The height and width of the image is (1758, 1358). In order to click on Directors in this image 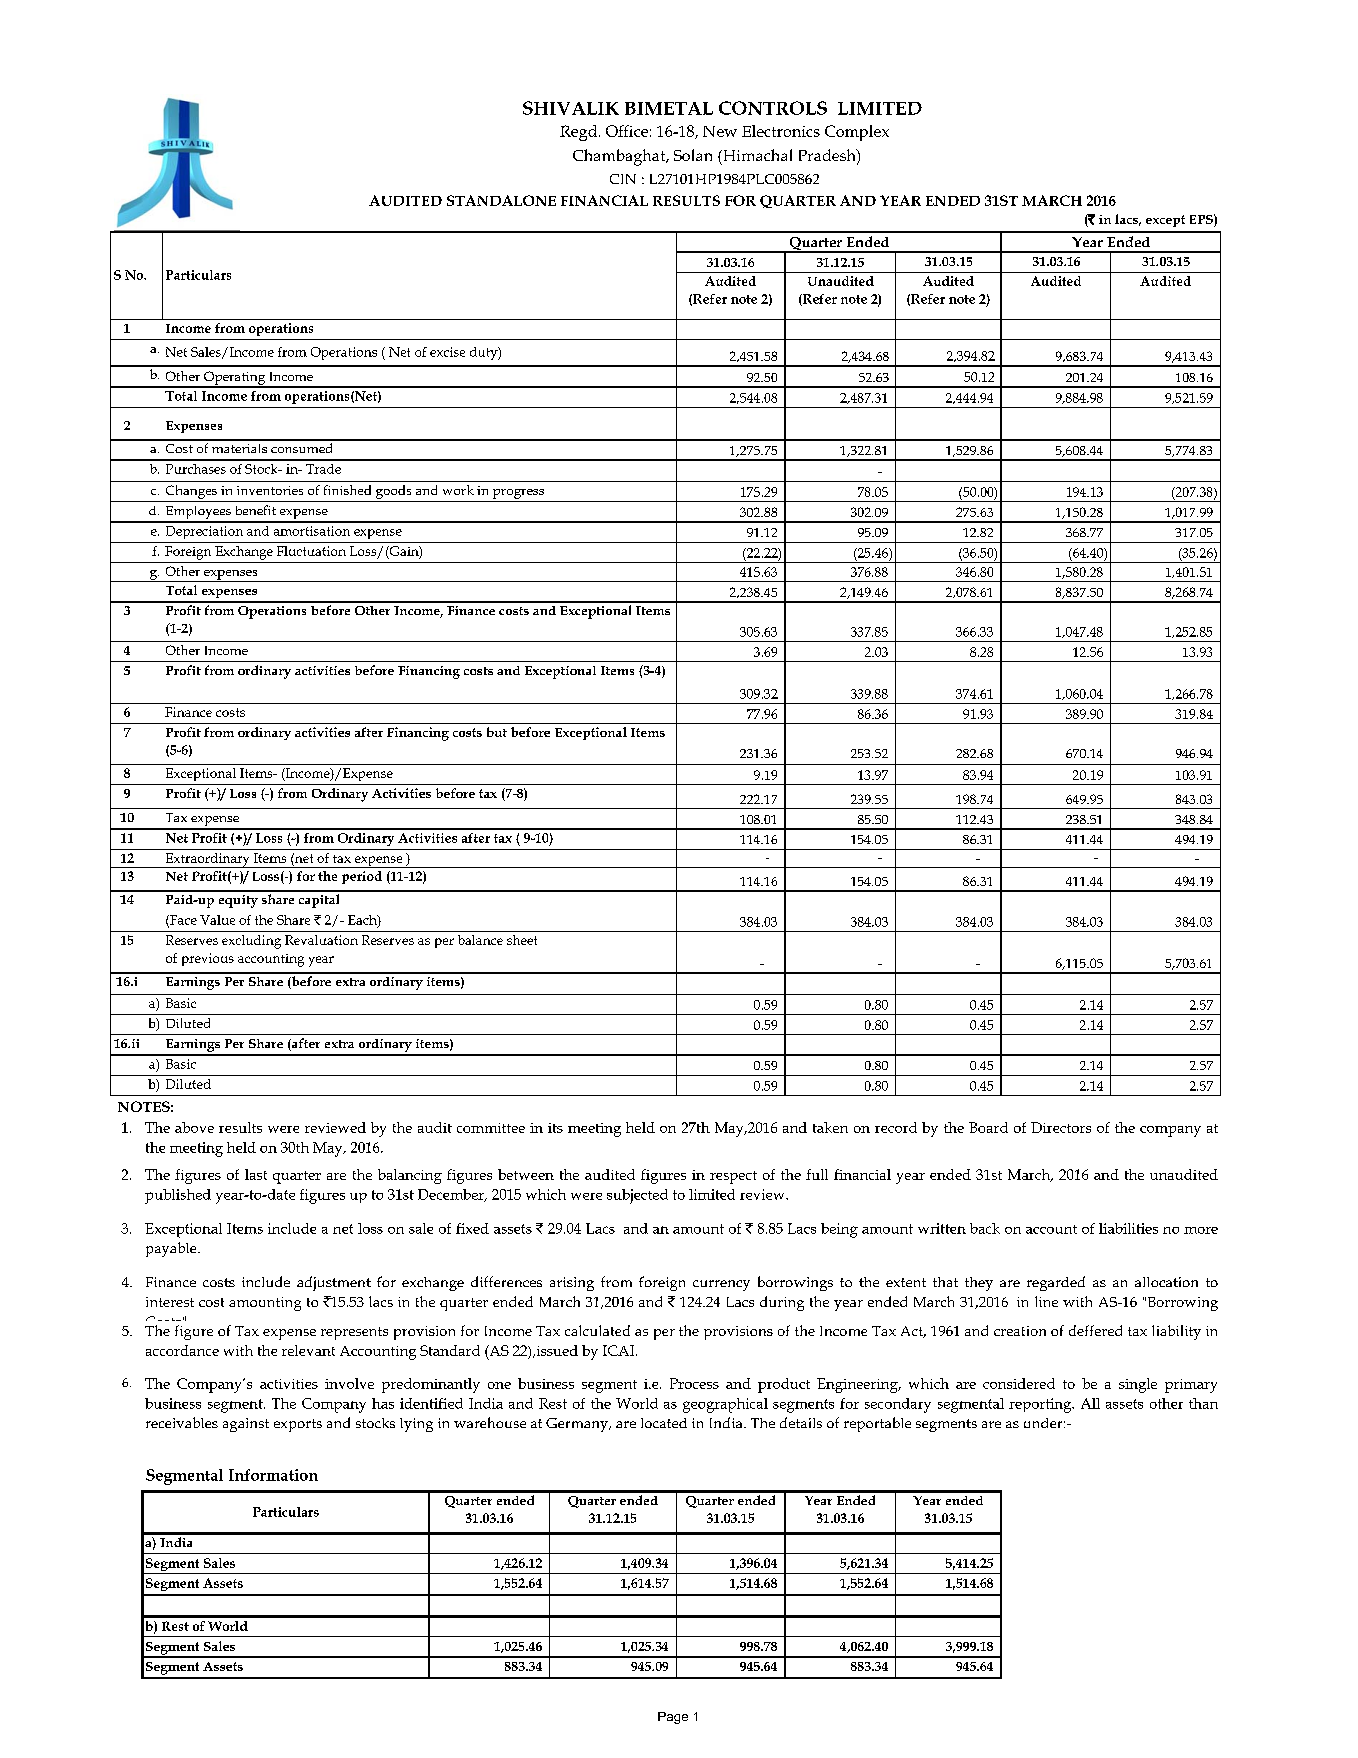, I will do `click(1061, 1127)`.
